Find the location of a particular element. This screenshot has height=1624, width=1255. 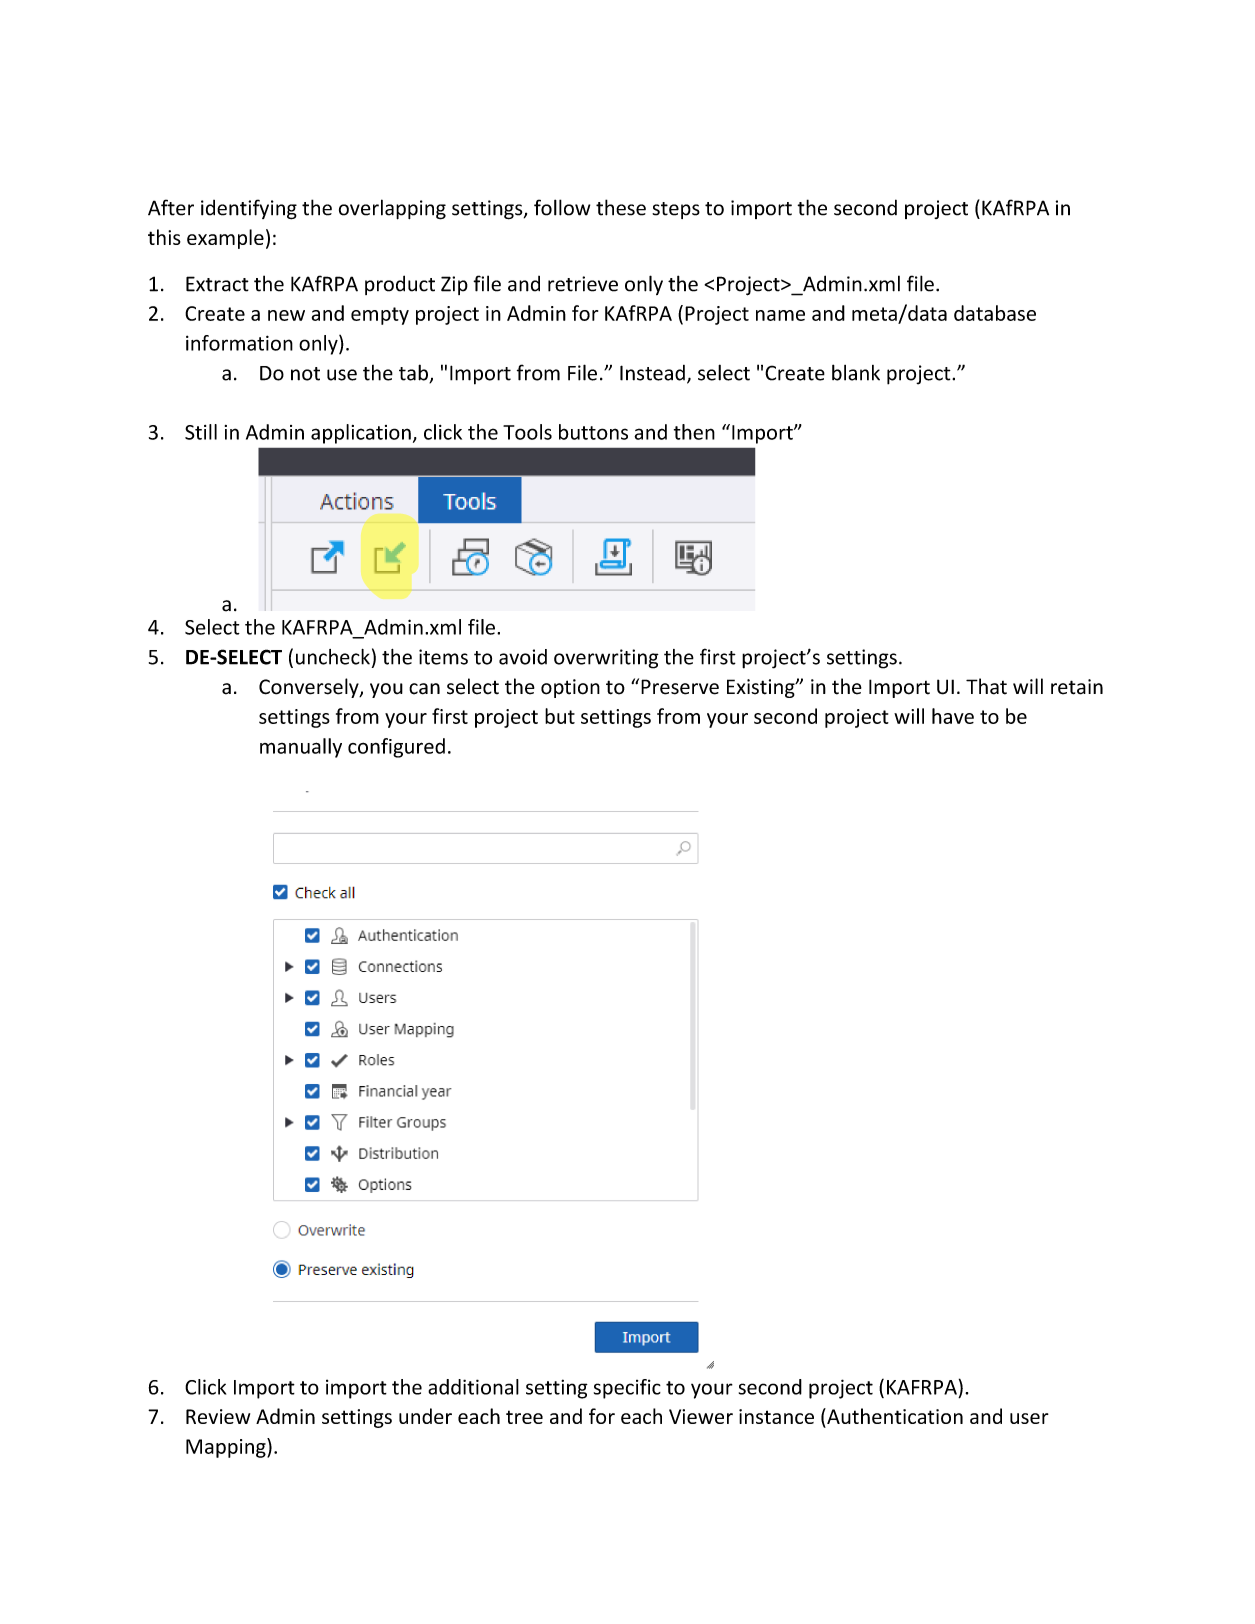

manually is located at coordinates (301, 748).
